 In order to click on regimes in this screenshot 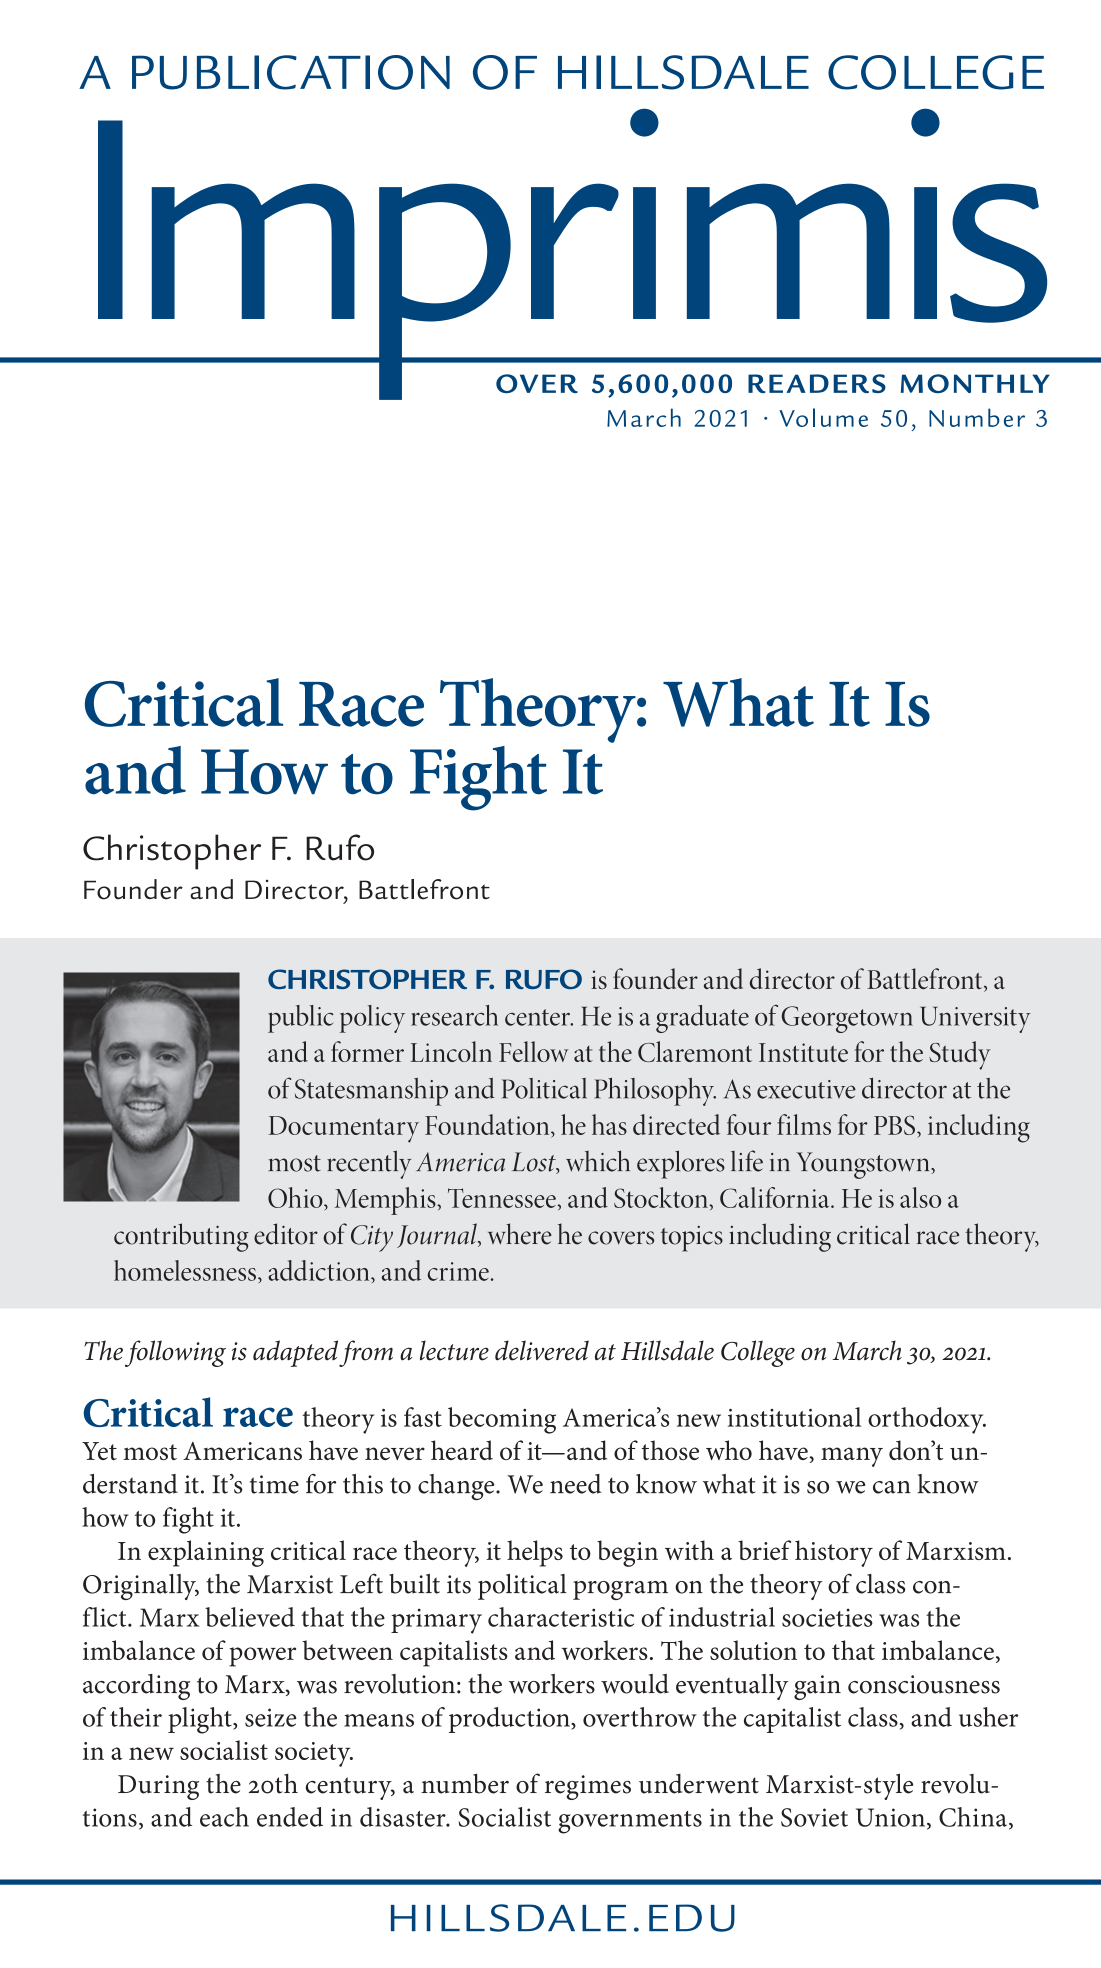, I will do `click(588, 1787)`.
